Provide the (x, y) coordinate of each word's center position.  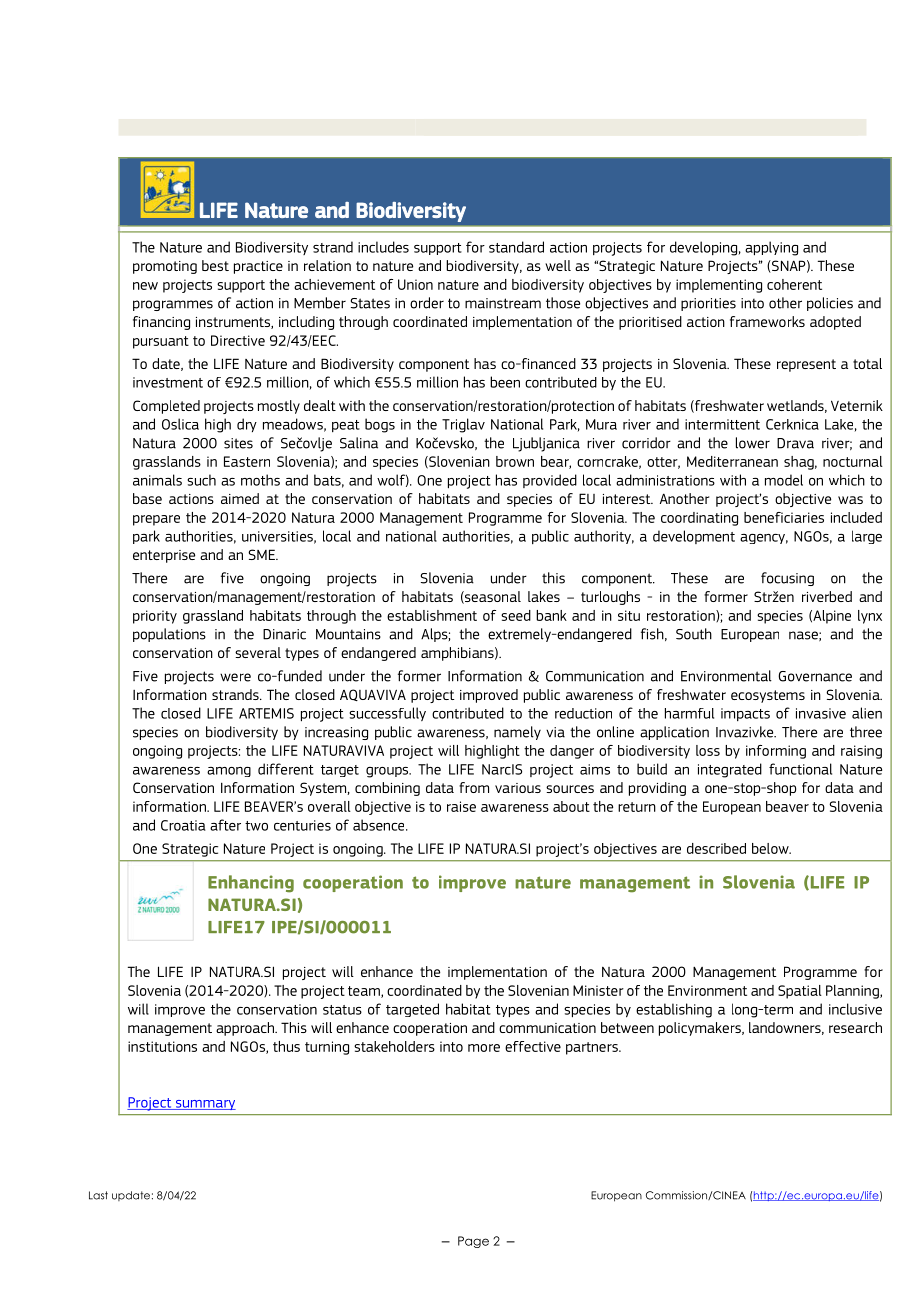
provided (550, 481)
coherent (794, 284)
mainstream (503, 303)
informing (776, 752)
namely (517, 733)
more (484, 1048)
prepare (156, 520)
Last (98, 1195)
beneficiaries (784, 517)
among (229, 772)
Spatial (800, 992)
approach (246, 1029)
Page (473, 1242)
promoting (165, 267)
